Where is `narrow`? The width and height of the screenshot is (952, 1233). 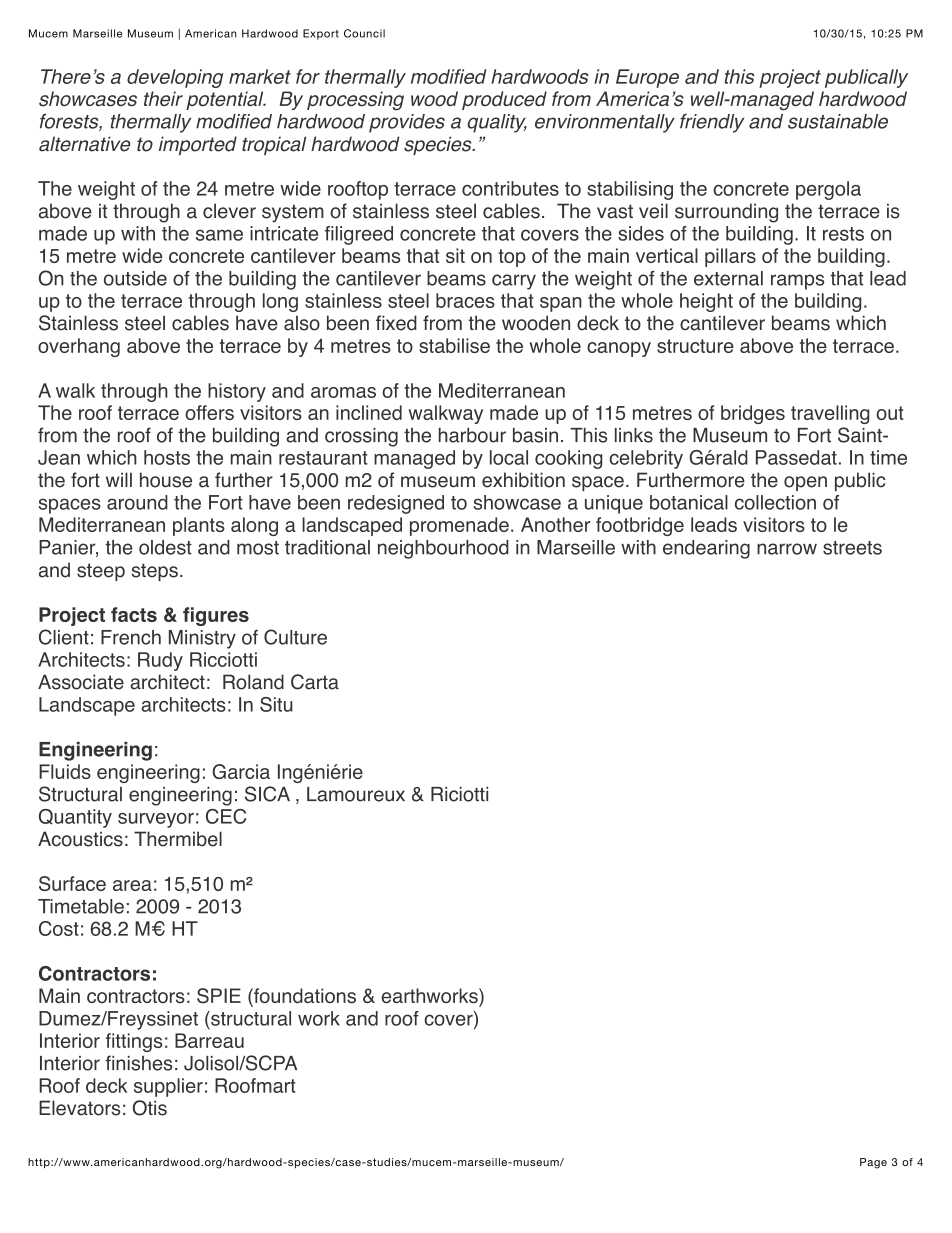 narrow is located at coordinates (787, 549).
